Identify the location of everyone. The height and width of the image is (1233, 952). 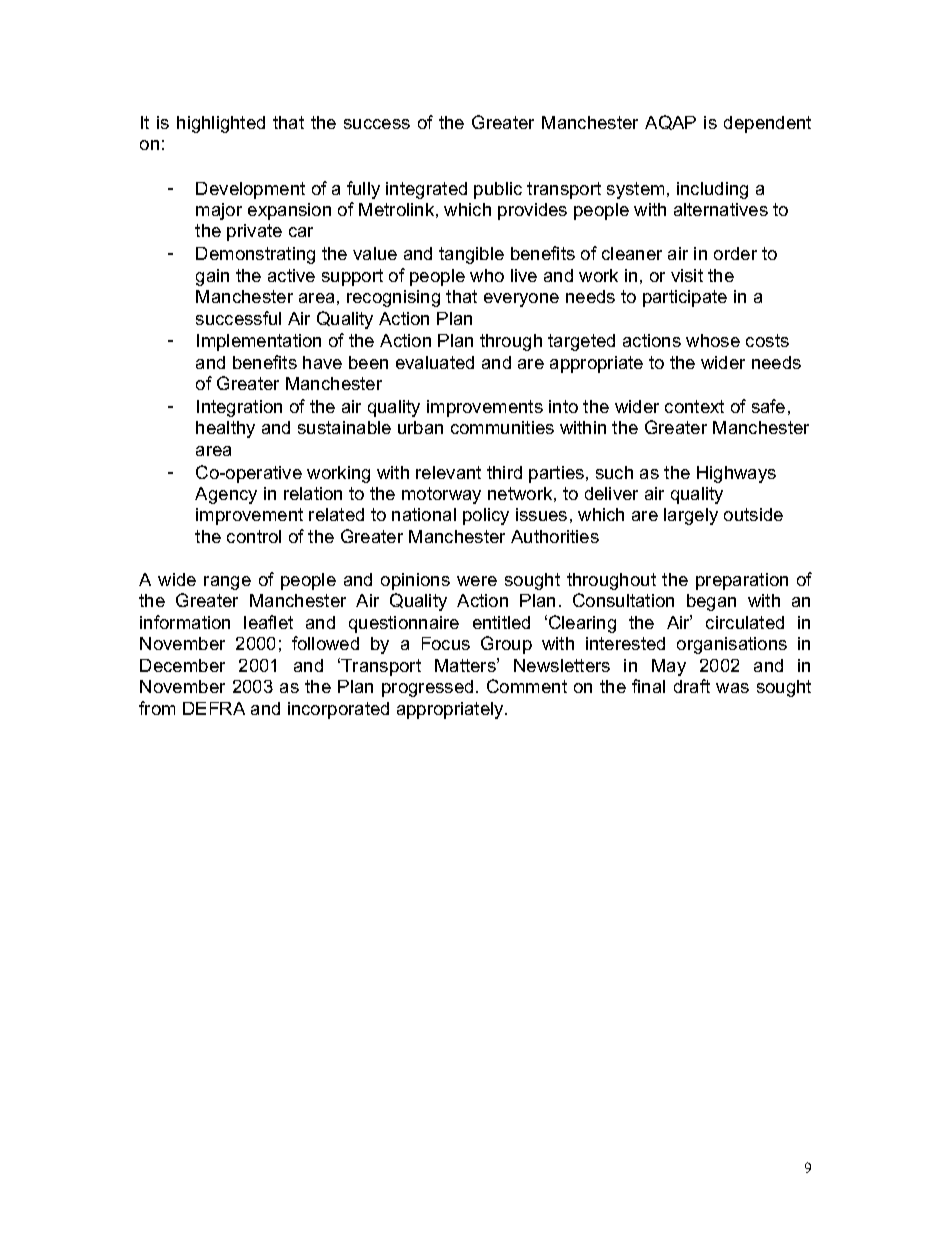
(521, 300).
